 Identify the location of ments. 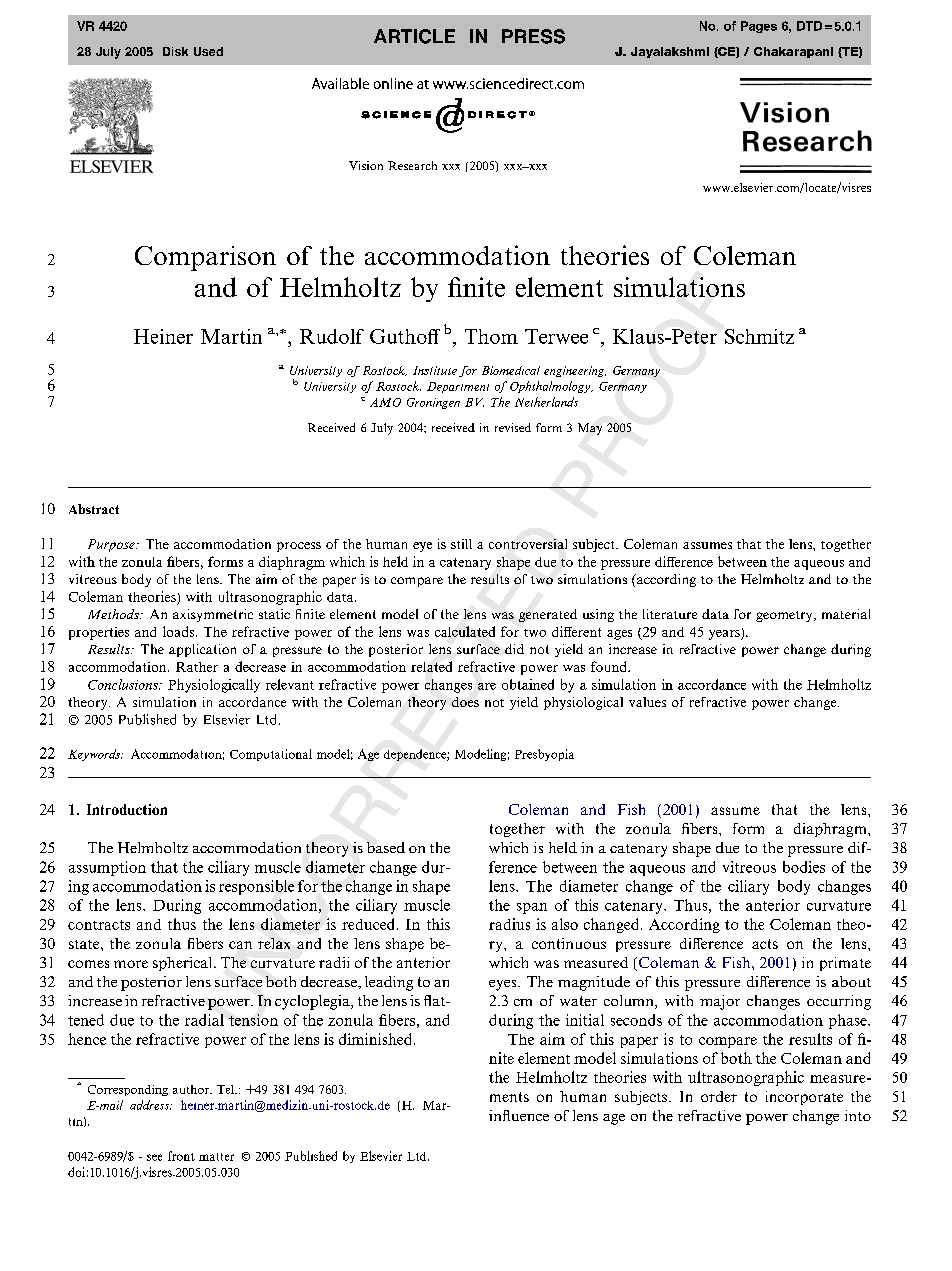
(509, 1097).
